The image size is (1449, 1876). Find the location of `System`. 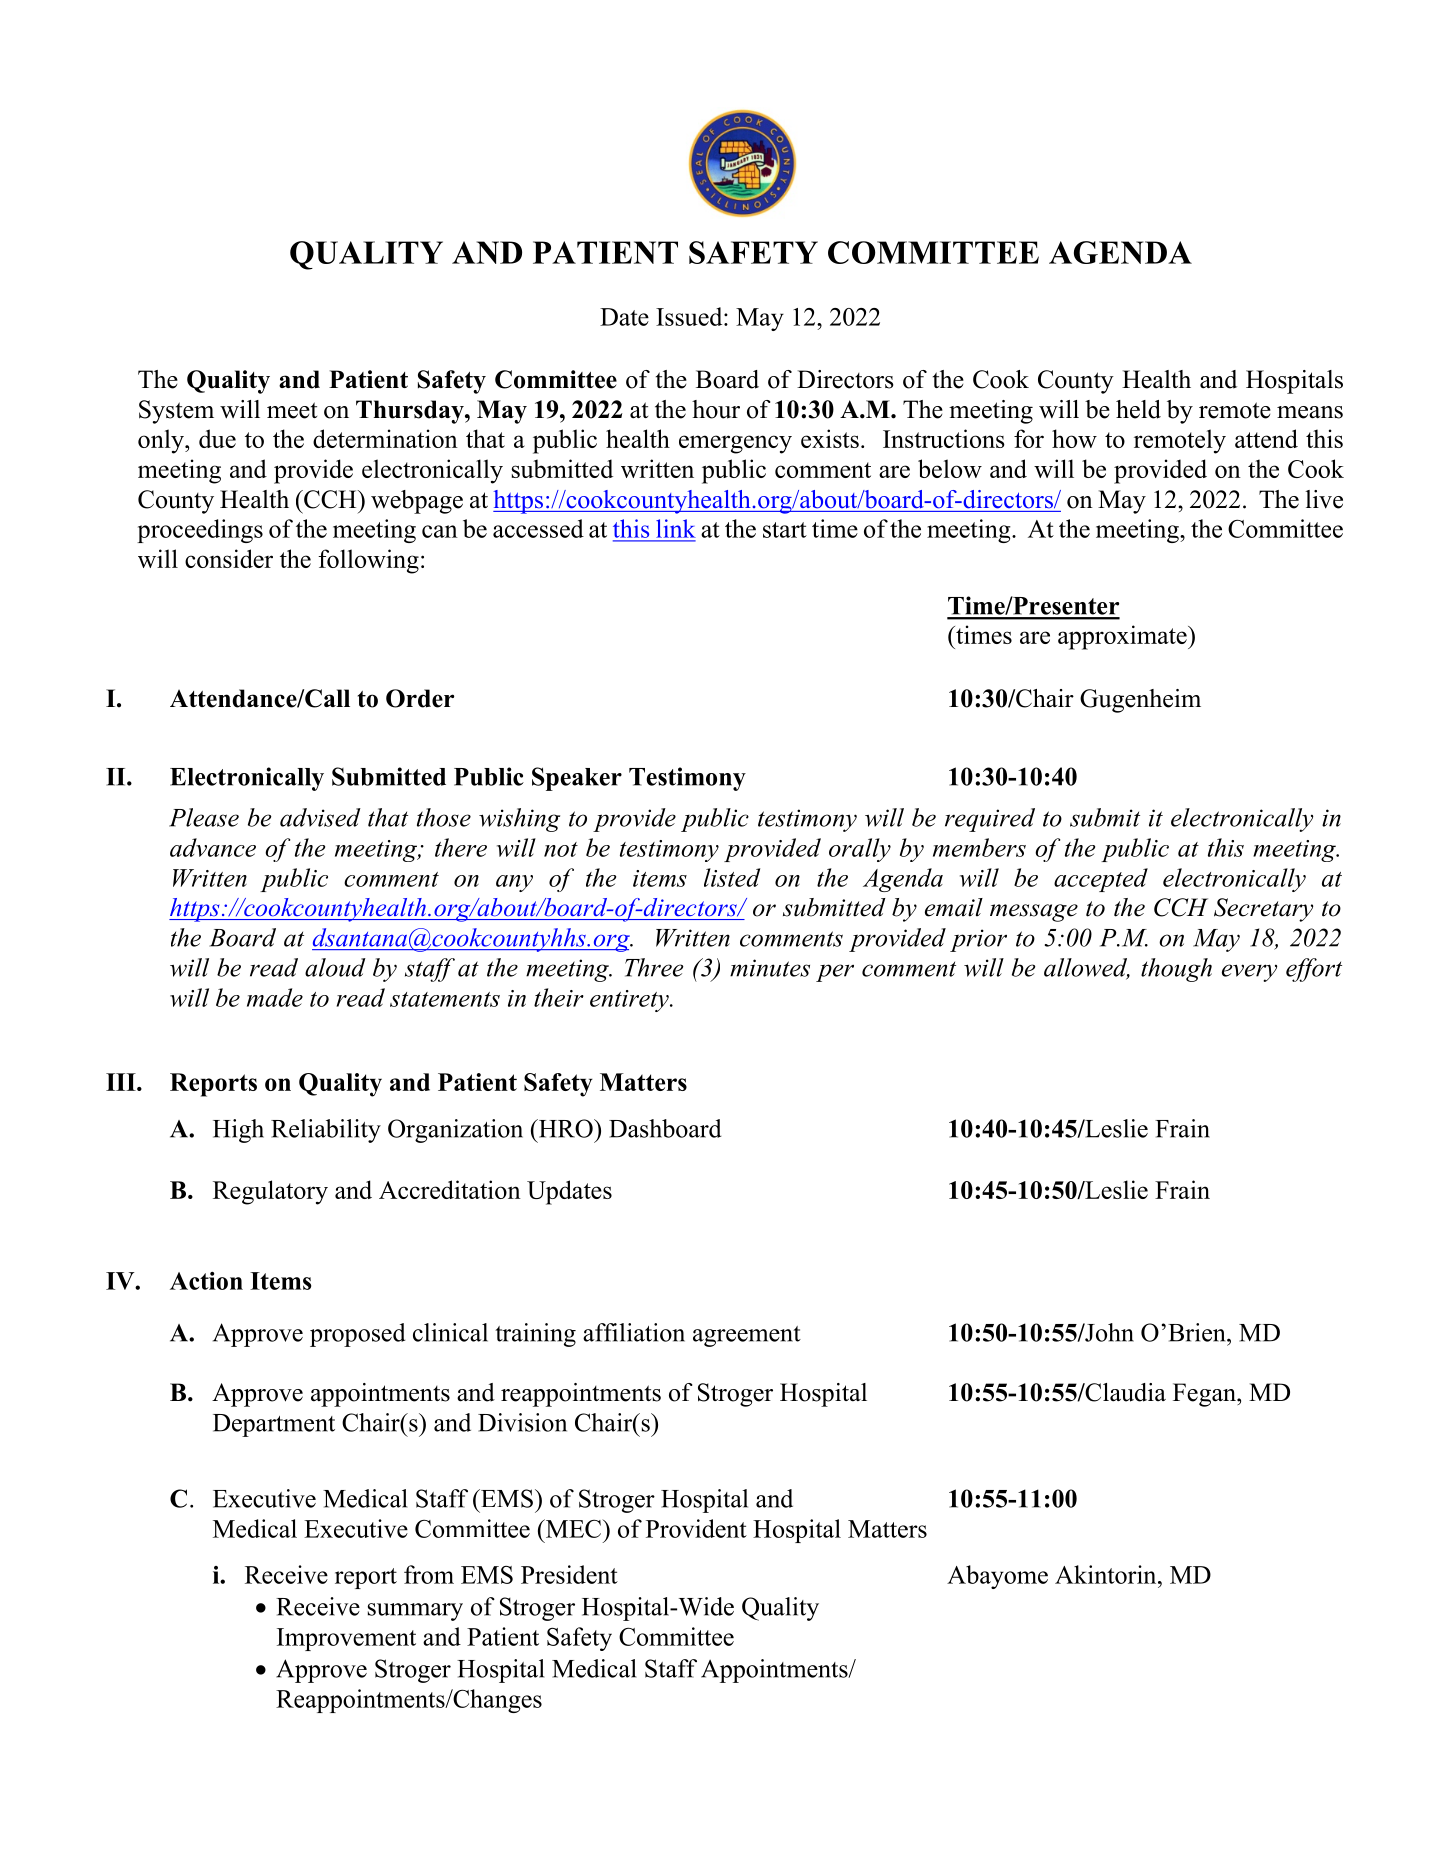

System is located at coordinates (176, 412).
